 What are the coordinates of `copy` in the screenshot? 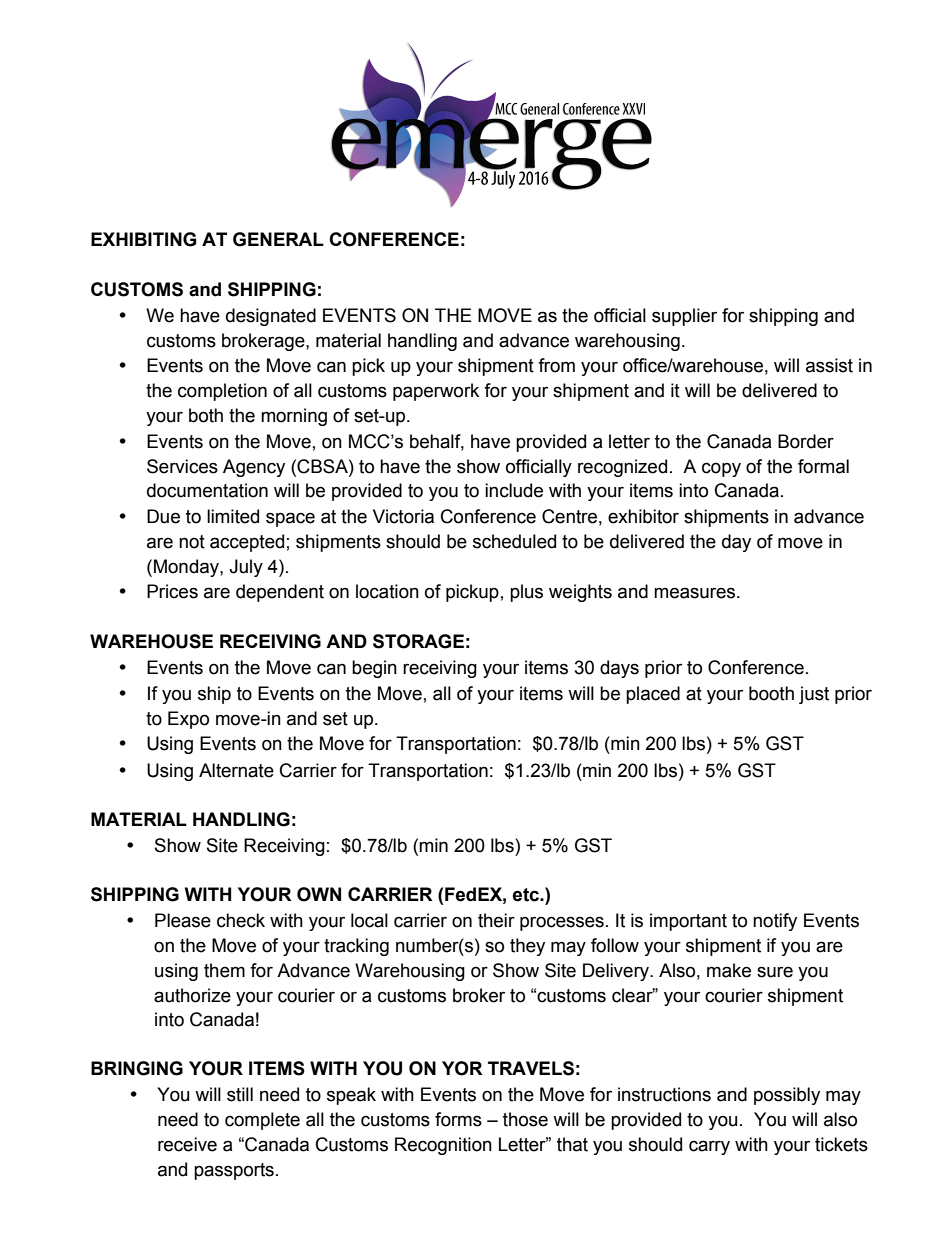 It's located at (721, 469).
